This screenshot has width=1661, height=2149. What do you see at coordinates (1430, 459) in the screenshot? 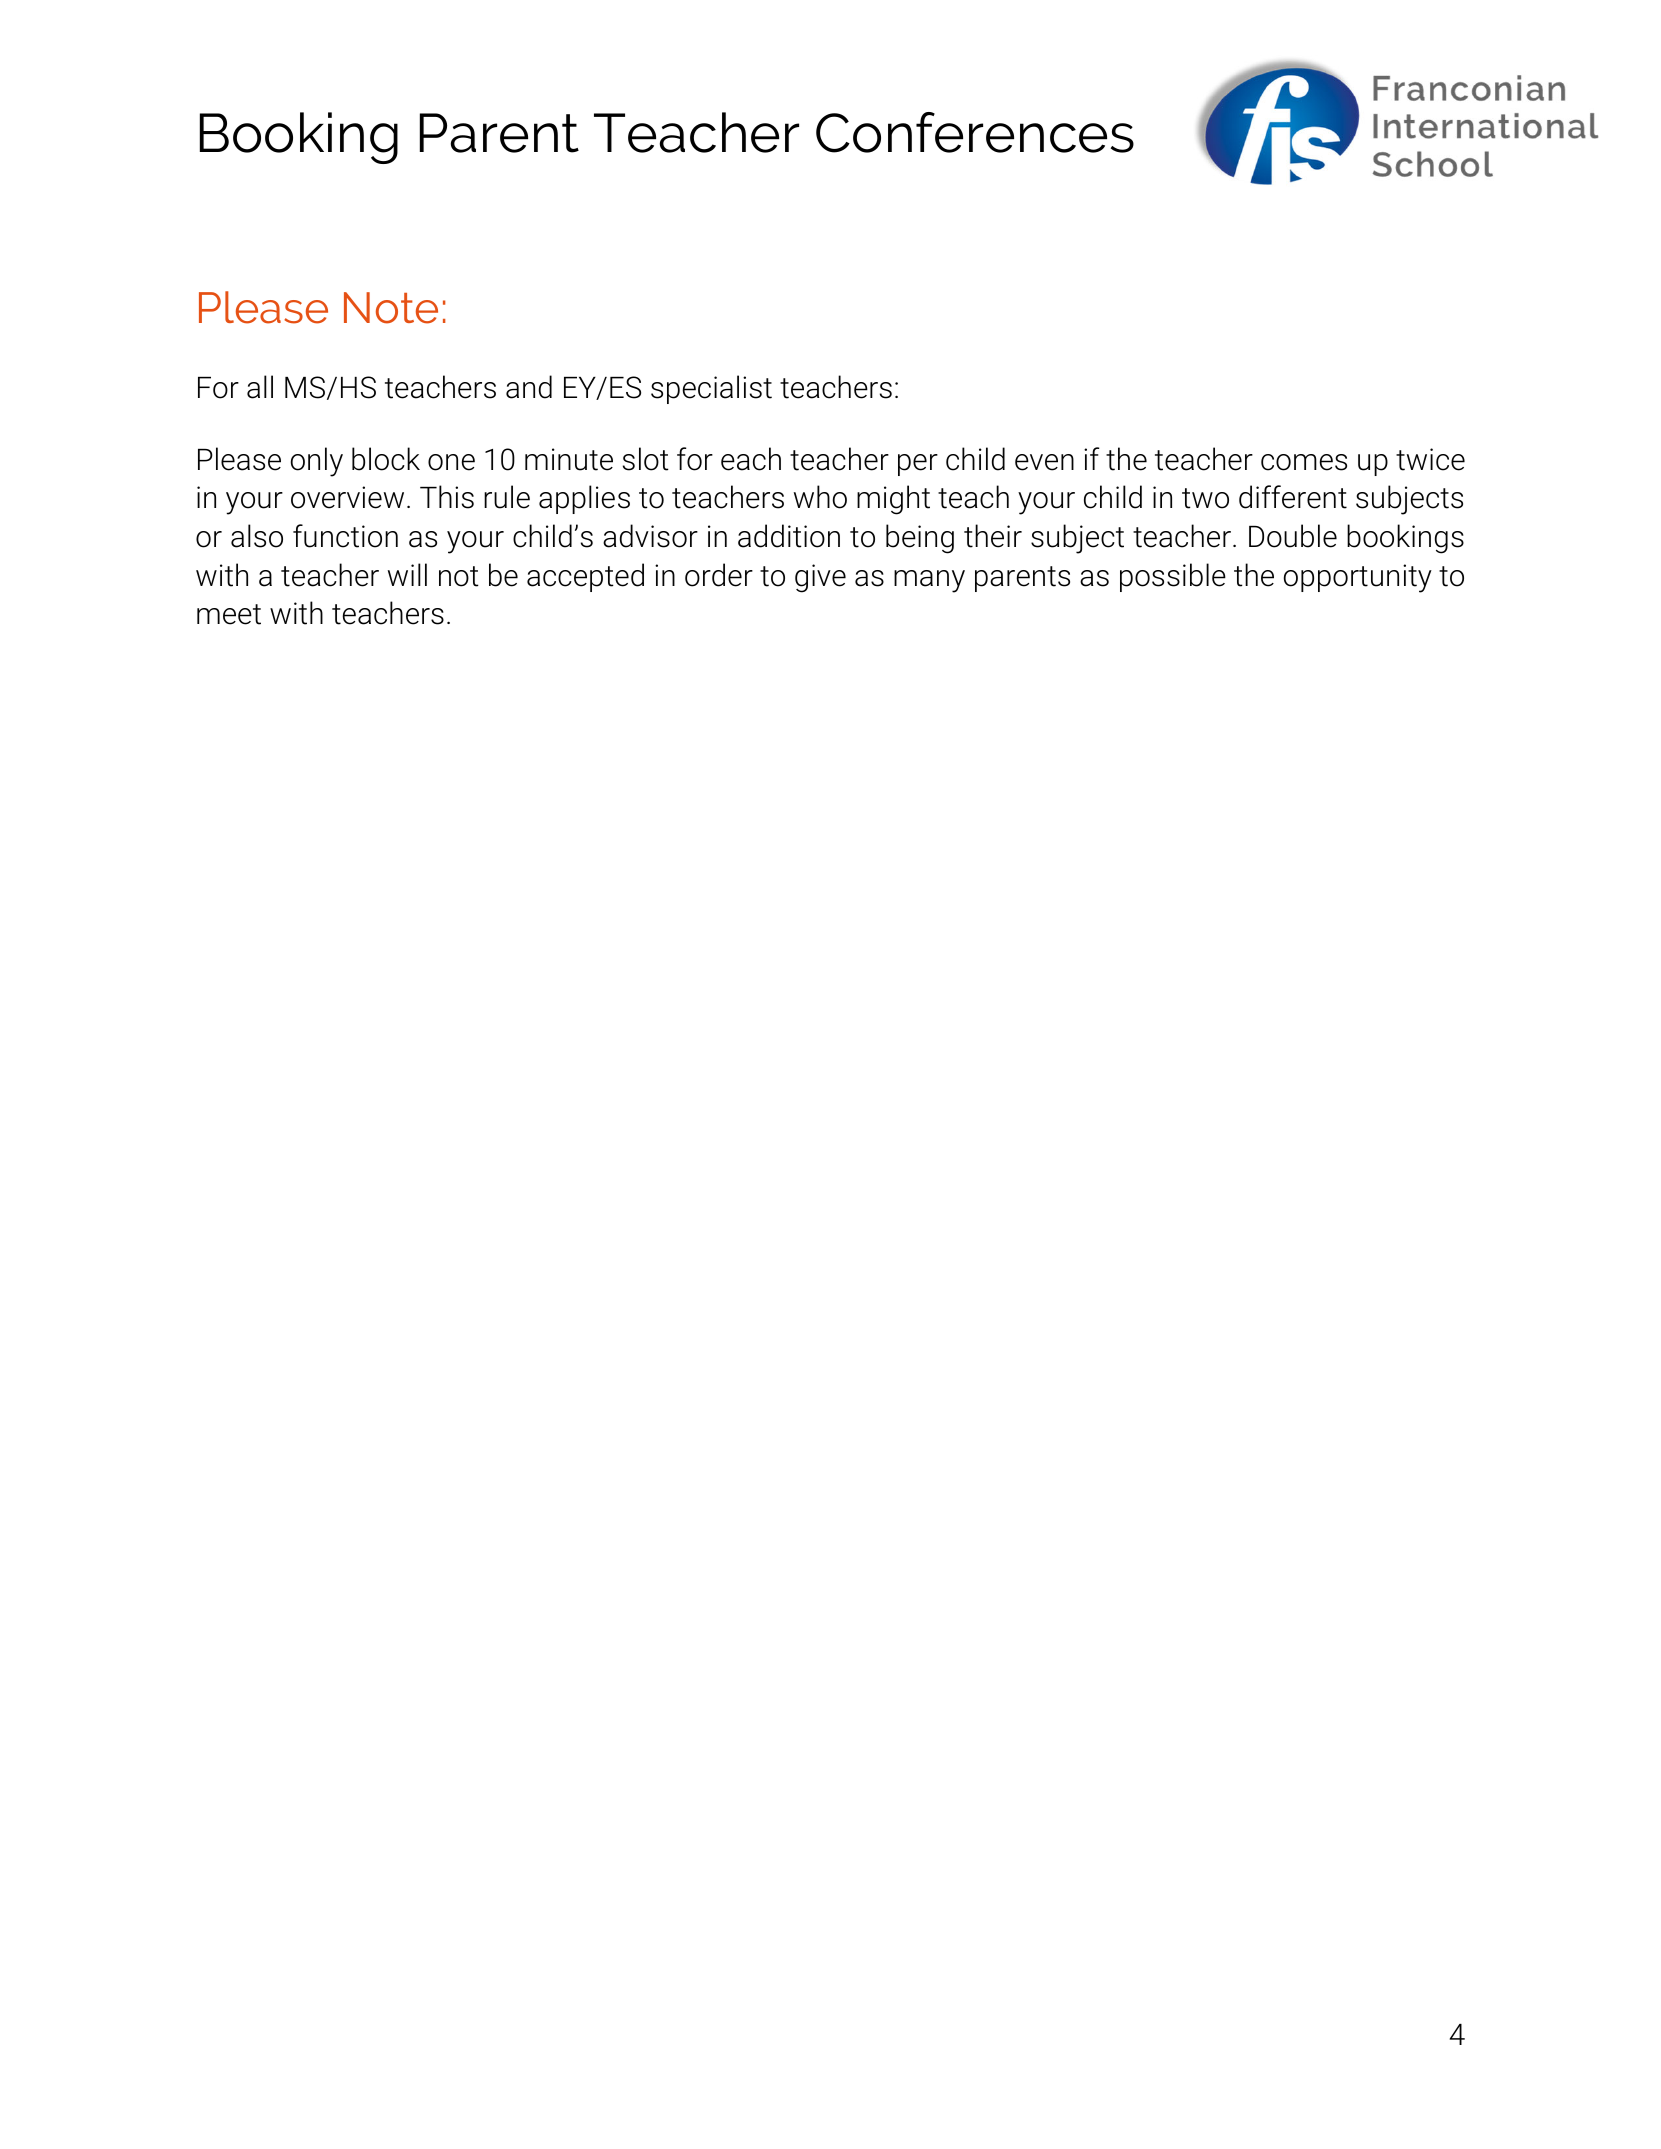
I see `twice` at bounding box center [1430, 459].
